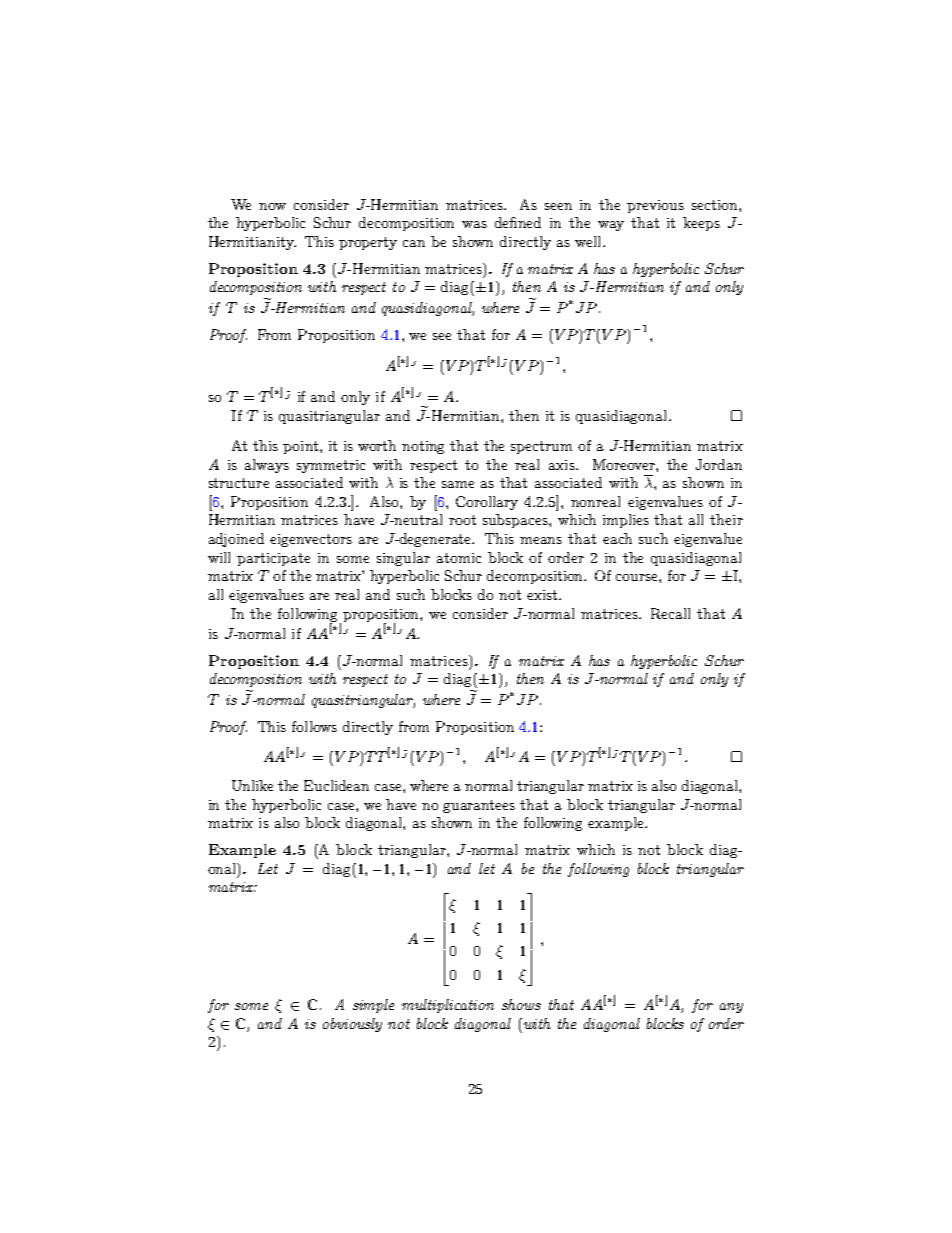  What do you see at coordinates (352, 1025) in the screenshot?
I see `obviously` at bounding box center [352, 1025].
